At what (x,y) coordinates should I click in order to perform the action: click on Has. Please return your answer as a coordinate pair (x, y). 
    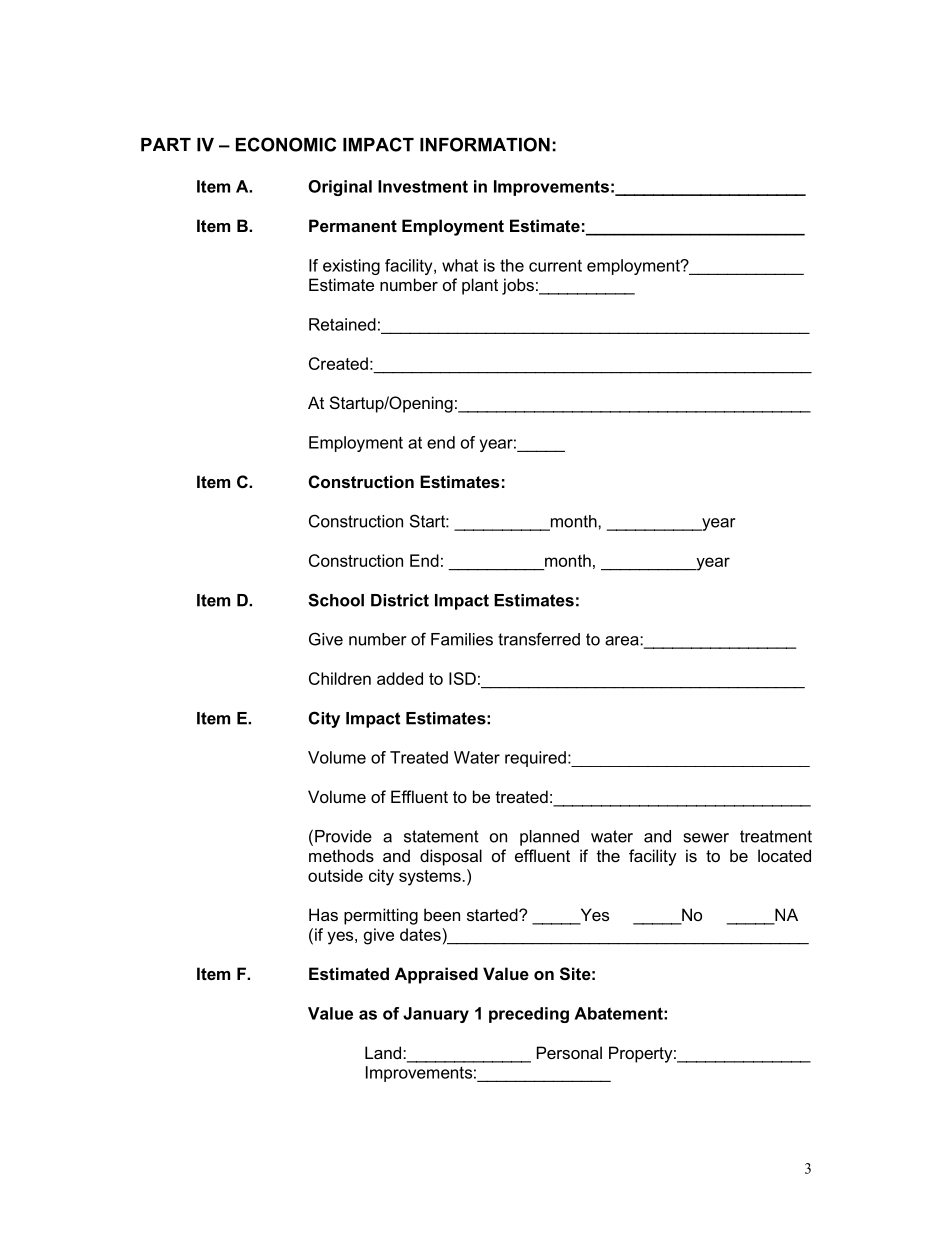
    Looking at the image, I should click on (323, 914).
